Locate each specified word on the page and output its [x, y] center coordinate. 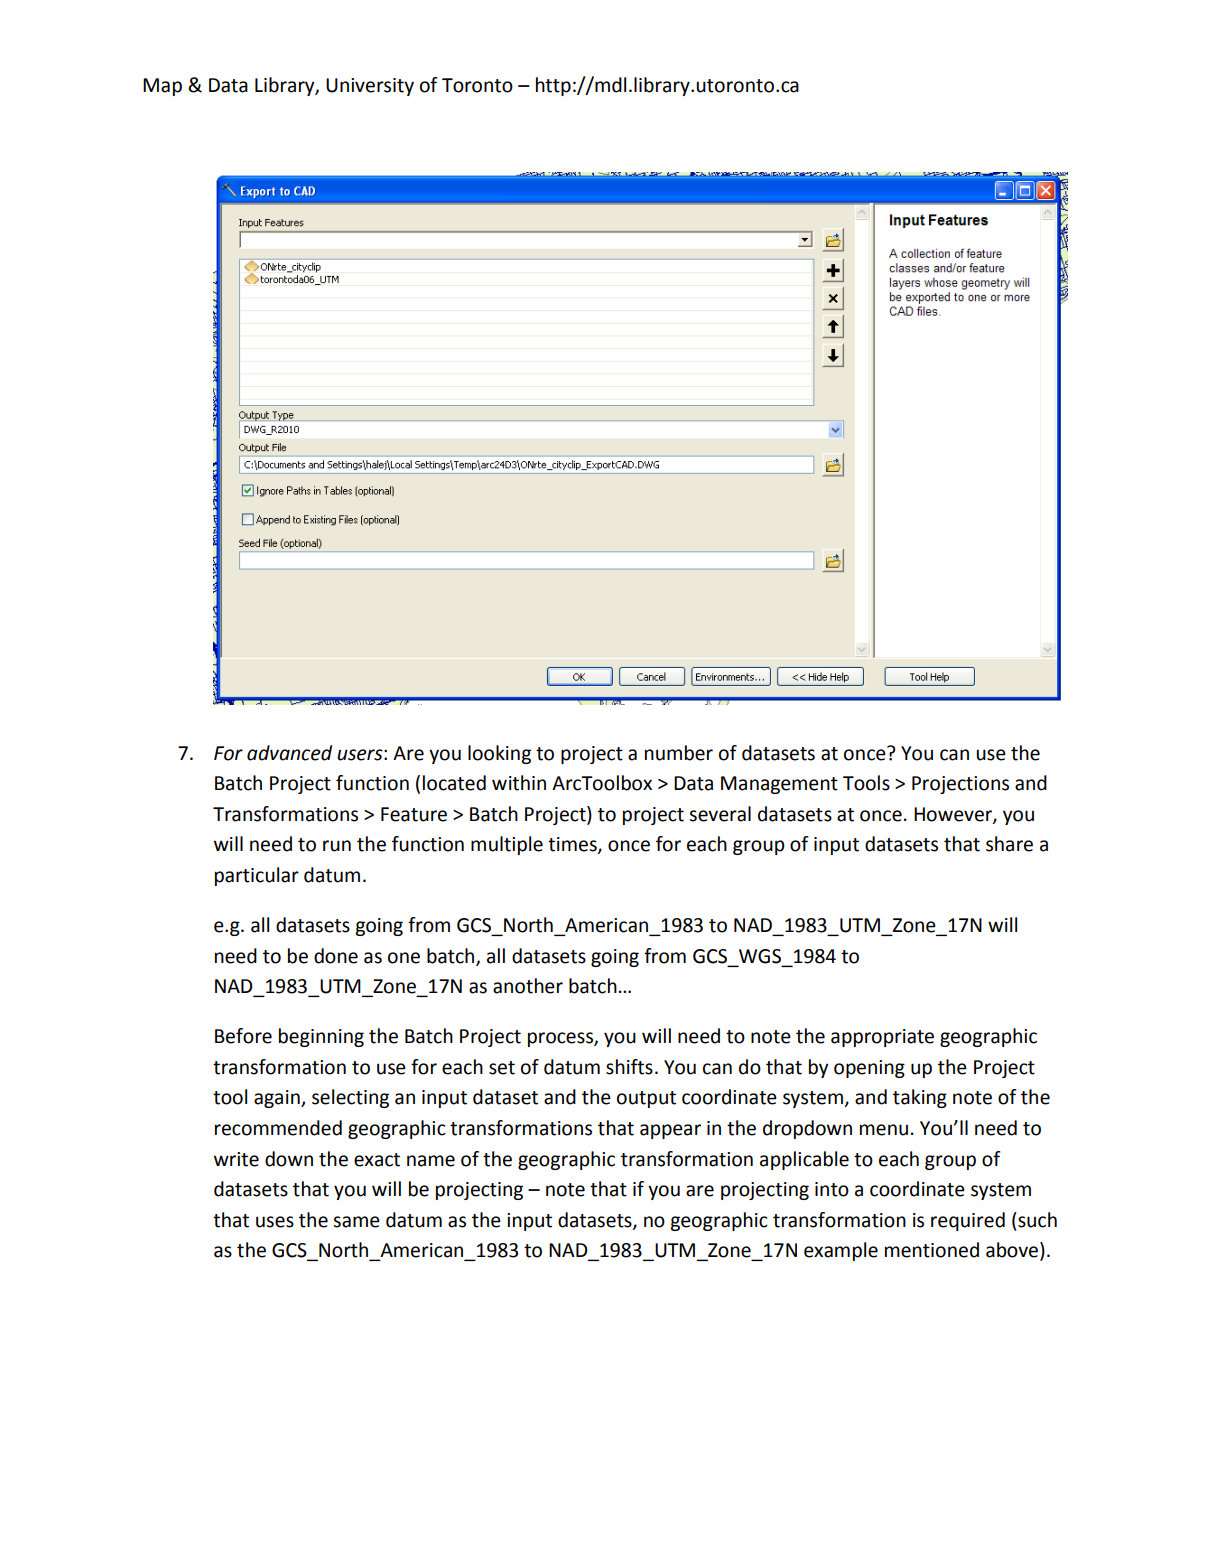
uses [275, 1222]
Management [779, 785]
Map [162, 87]
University [370, 87]
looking [499, 754]
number [679, 753]
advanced [289, 753]
